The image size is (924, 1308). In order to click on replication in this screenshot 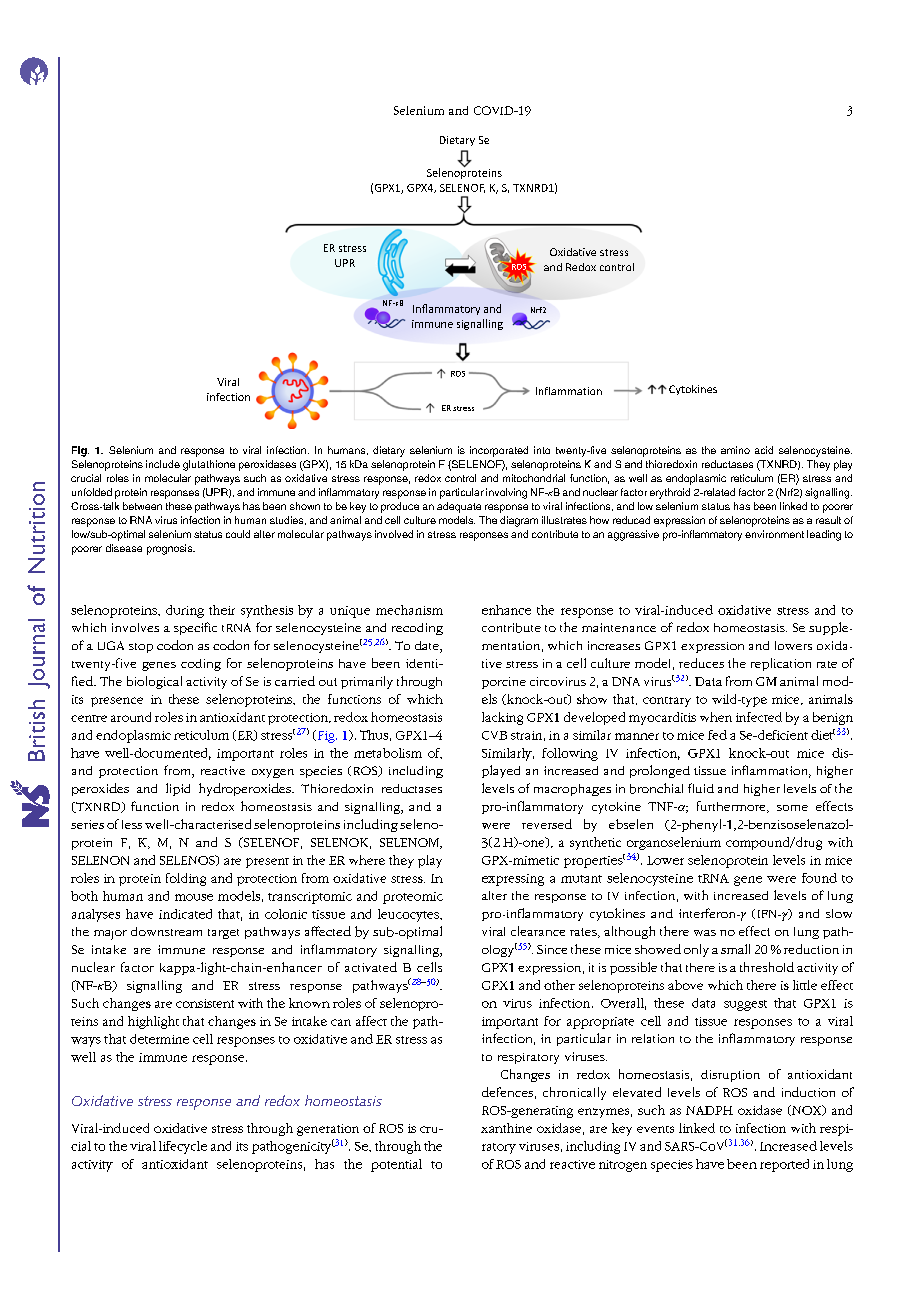, I will do `click(781, 664)`.
